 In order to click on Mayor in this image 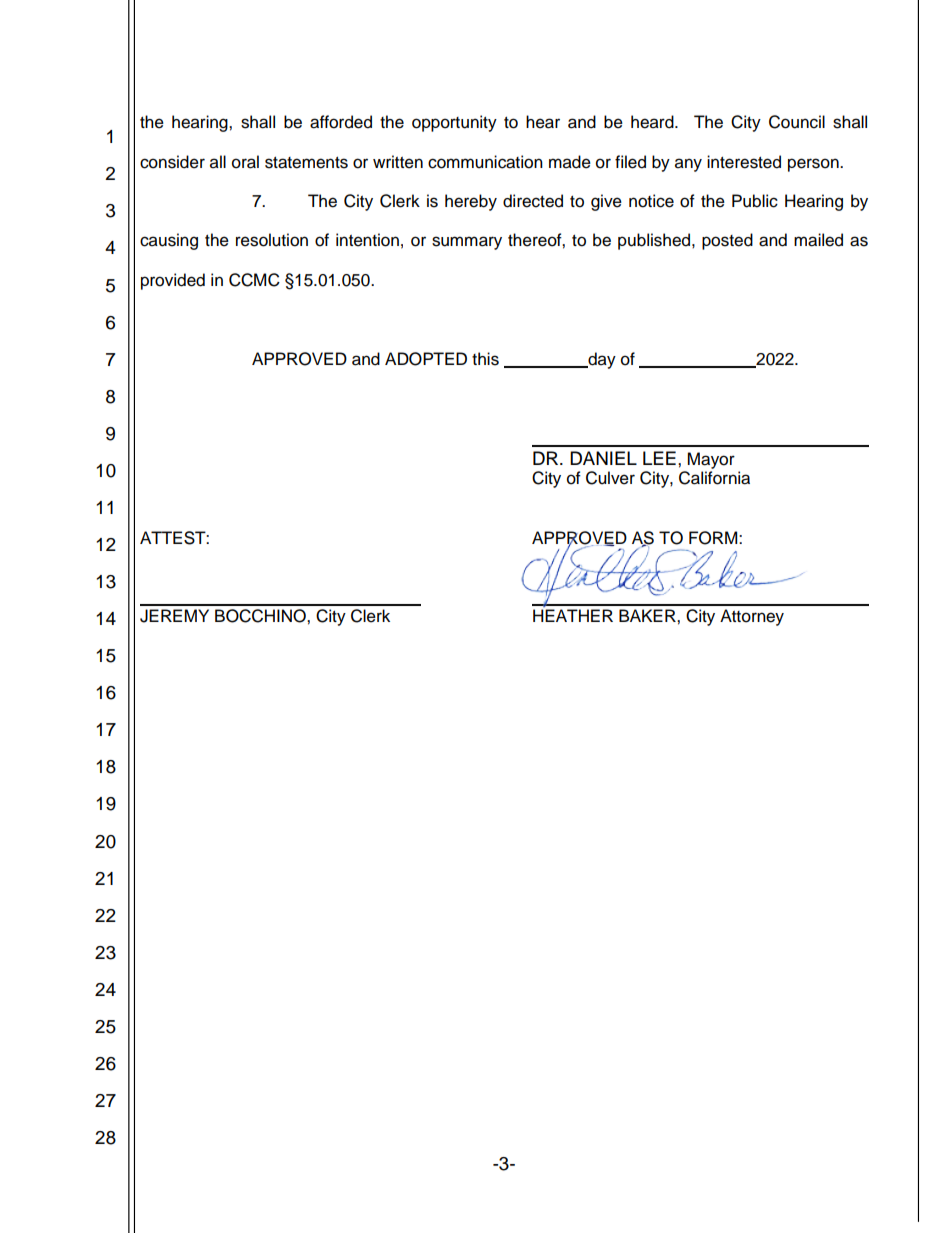, I will do `click(711, 460)`.
